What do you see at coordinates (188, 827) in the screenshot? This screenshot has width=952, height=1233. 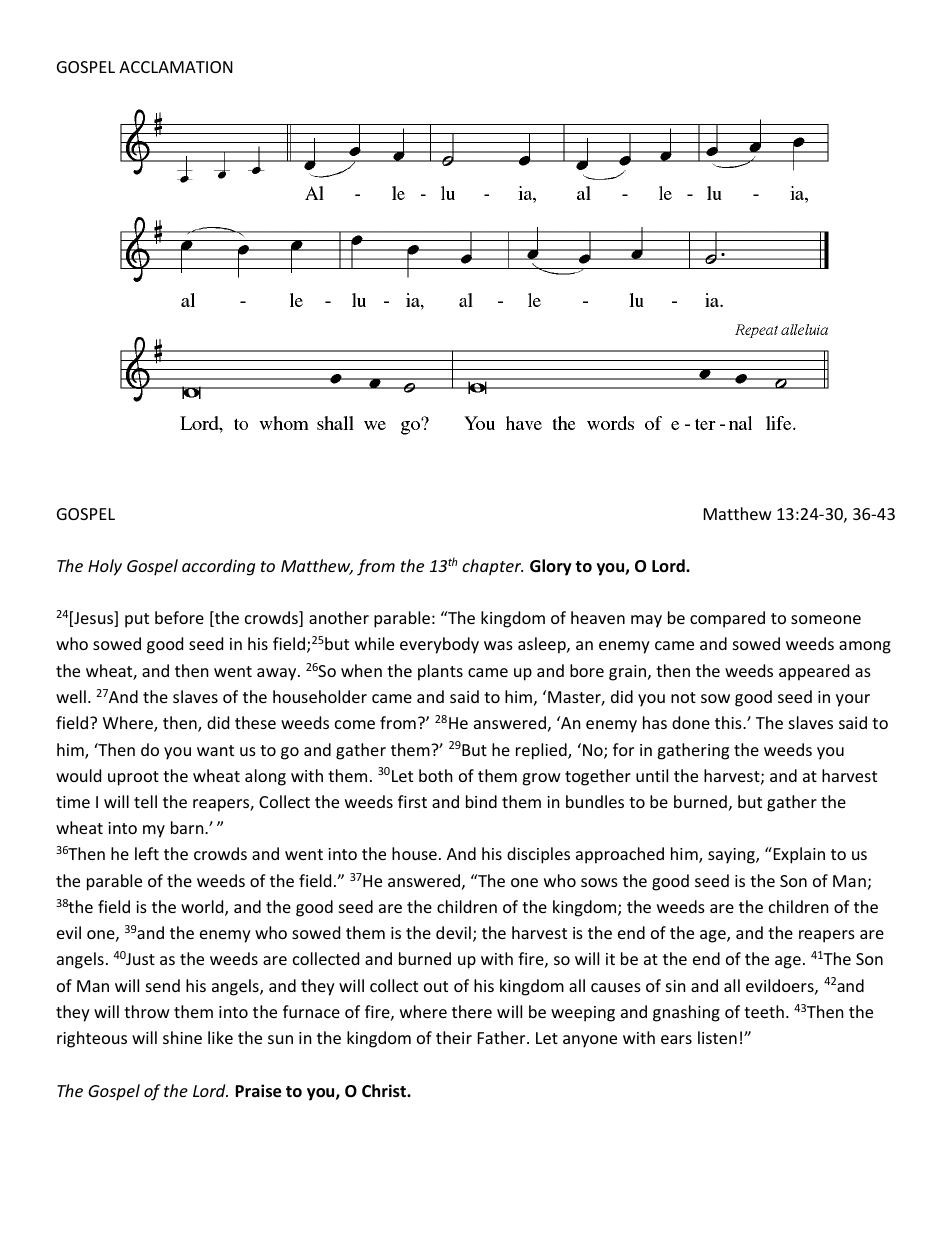 I see `barn` at bounding box center [188, 827].
